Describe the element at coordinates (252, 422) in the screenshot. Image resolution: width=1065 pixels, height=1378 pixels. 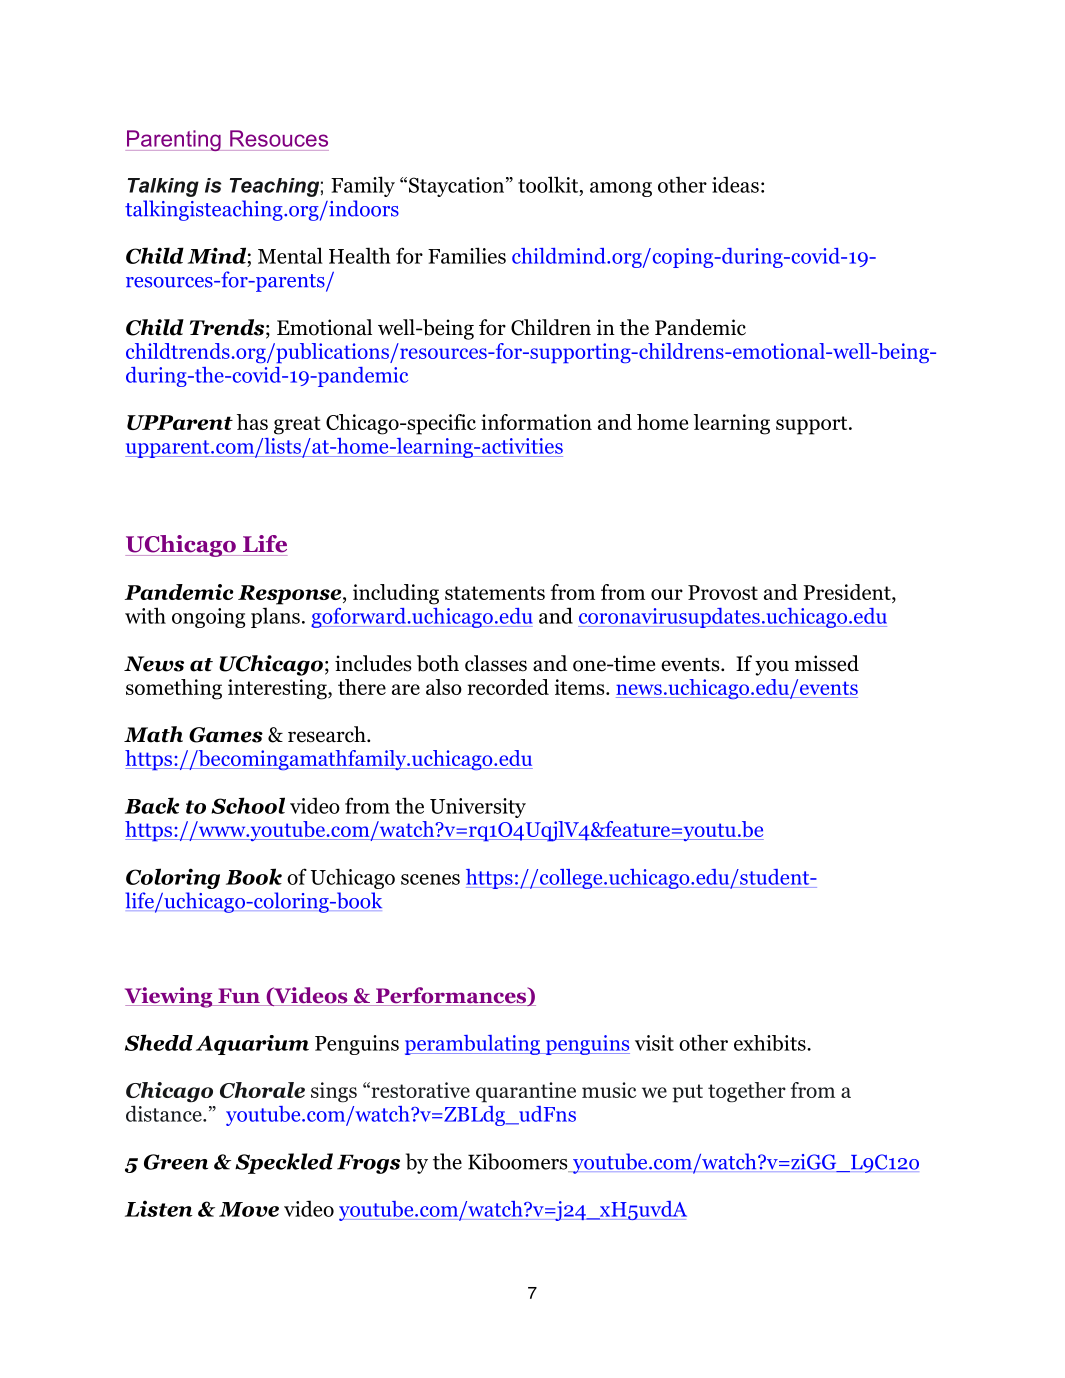
I see `has` at that location.
